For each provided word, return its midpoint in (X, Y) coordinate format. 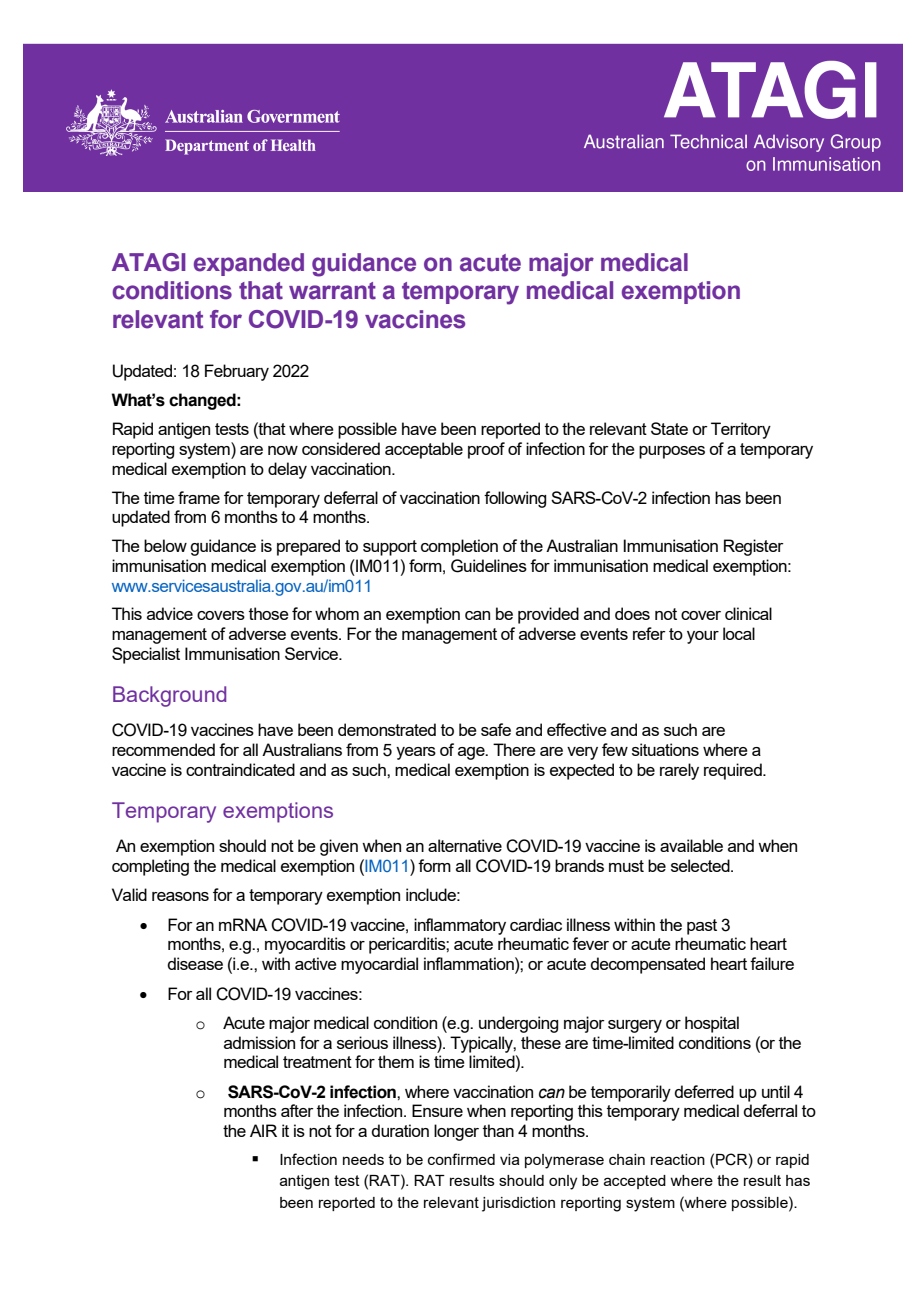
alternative (465, 845)
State (669, 428)
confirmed (461, 1159)
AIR (263, 1130)
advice (170, 613)
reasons (180, 896)
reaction (678, 1159)
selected (701, 865)
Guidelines (489, 566)
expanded (249, 264)
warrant (332, 291)
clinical (748, 613)
